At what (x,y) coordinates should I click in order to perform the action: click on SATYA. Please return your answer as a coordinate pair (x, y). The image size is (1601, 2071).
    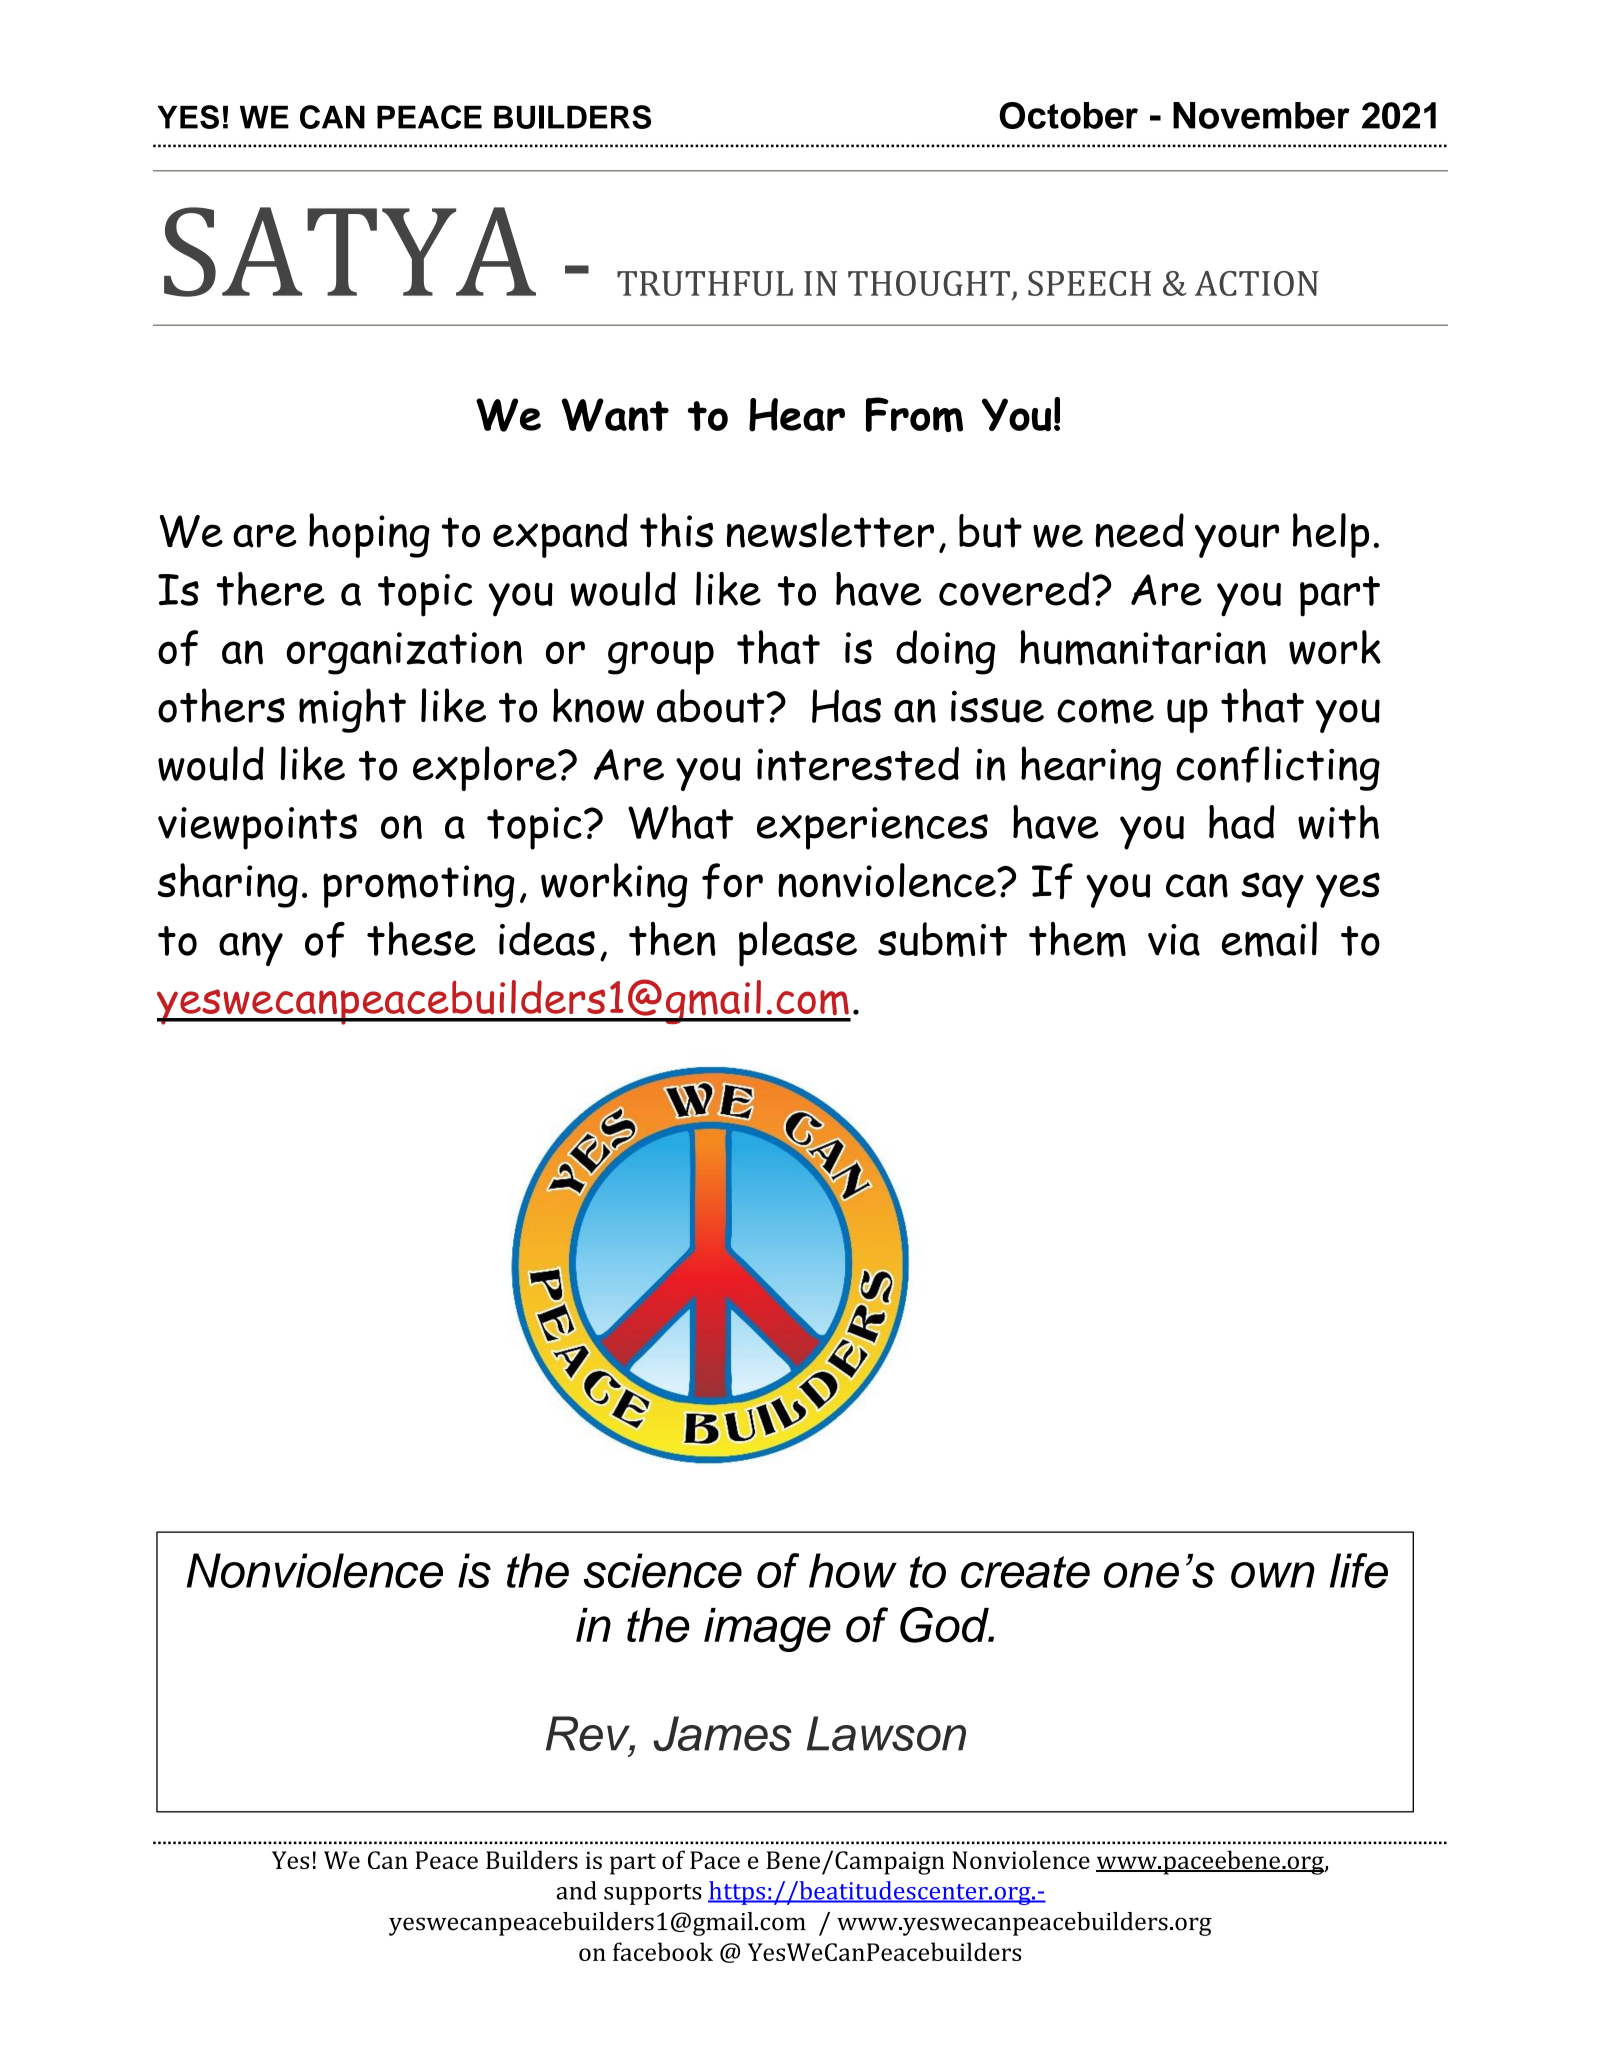
    Looking at the image, I should click on (350, 252).
